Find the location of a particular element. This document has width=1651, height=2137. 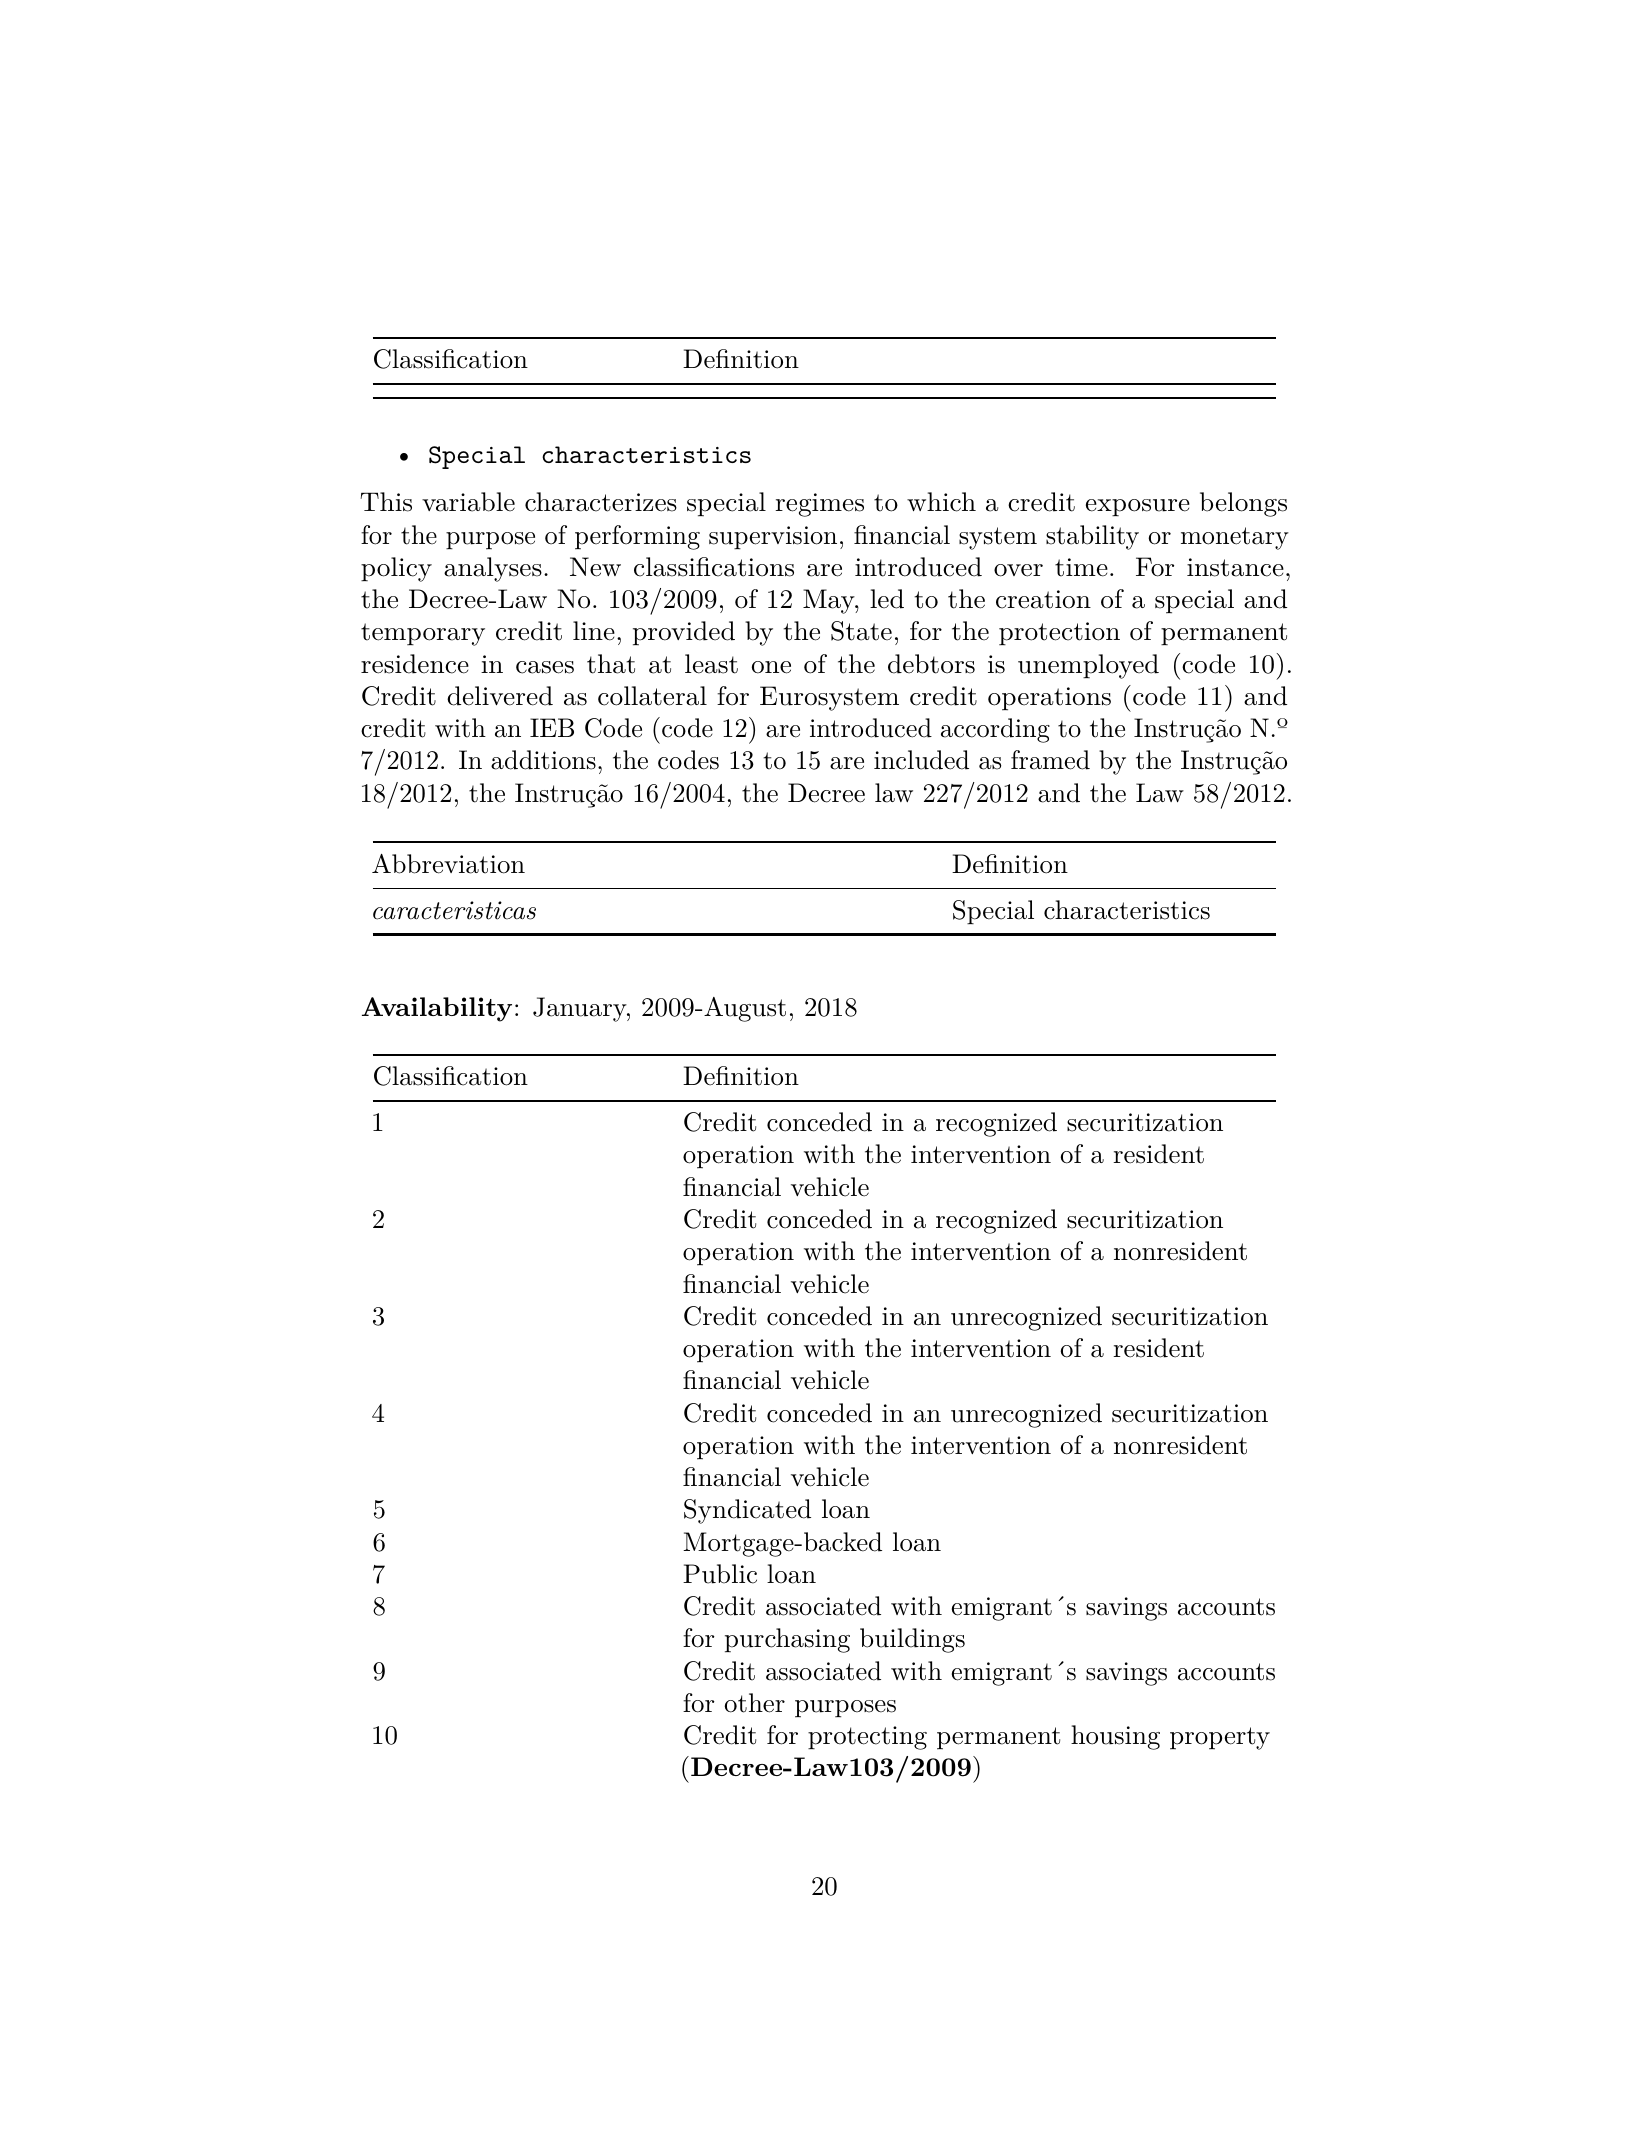

other is located at coordinates (755, 1703).
